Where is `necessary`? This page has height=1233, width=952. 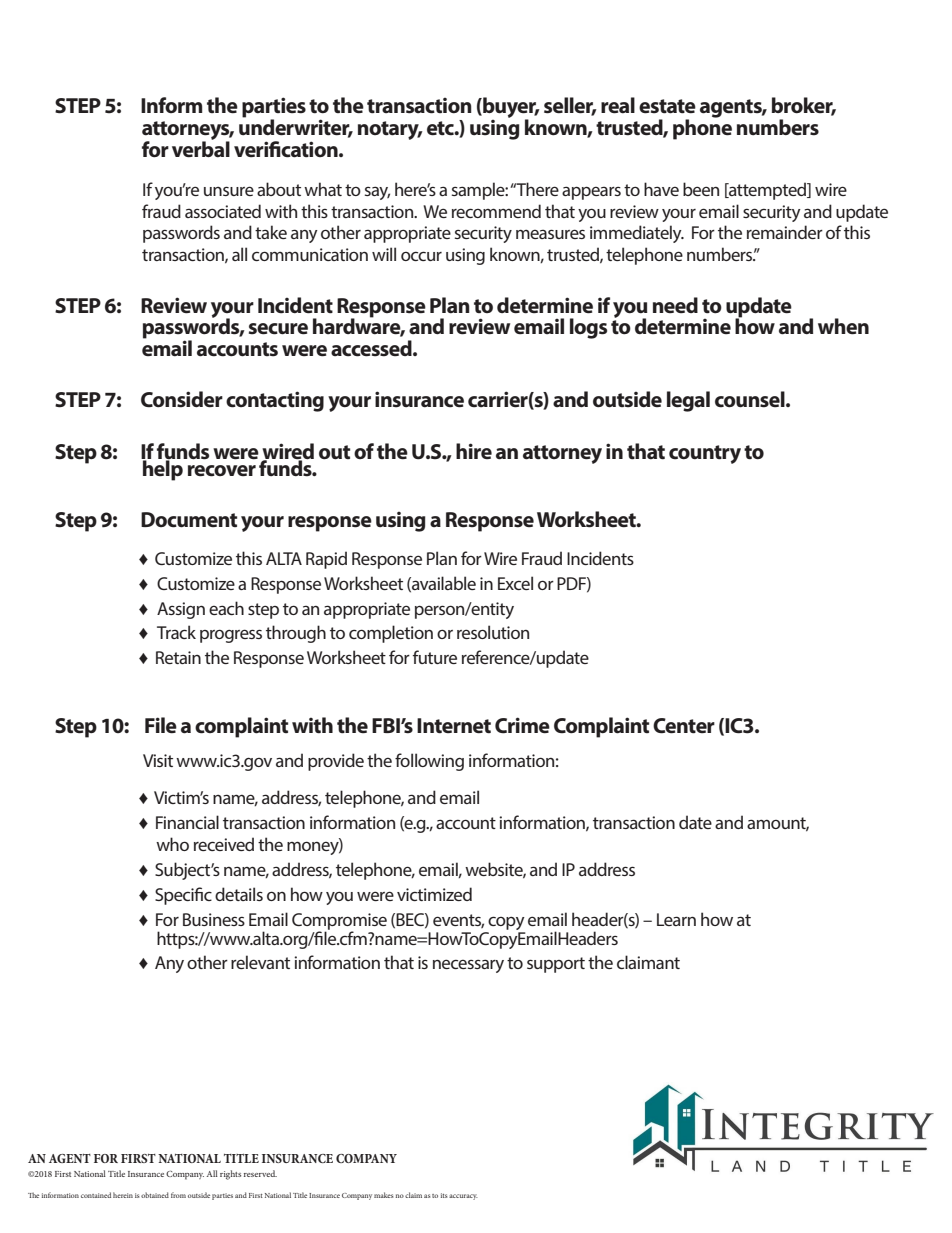
necessary is located at coordinates (468, 966).
